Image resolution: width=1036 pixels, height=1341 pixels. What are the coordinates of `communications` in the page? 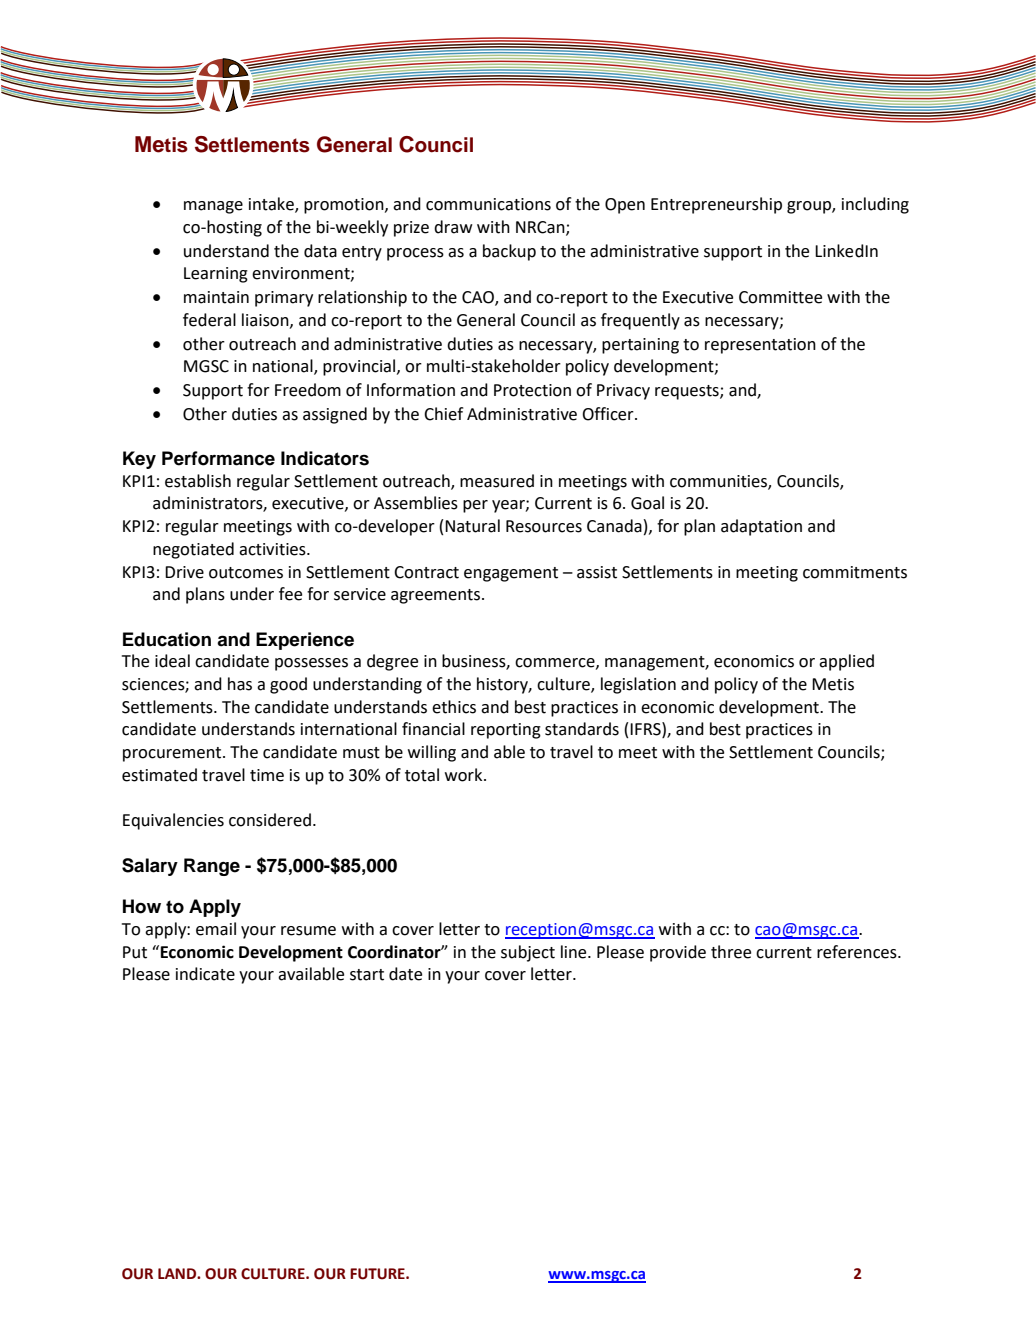 It's located at (488, 204).
